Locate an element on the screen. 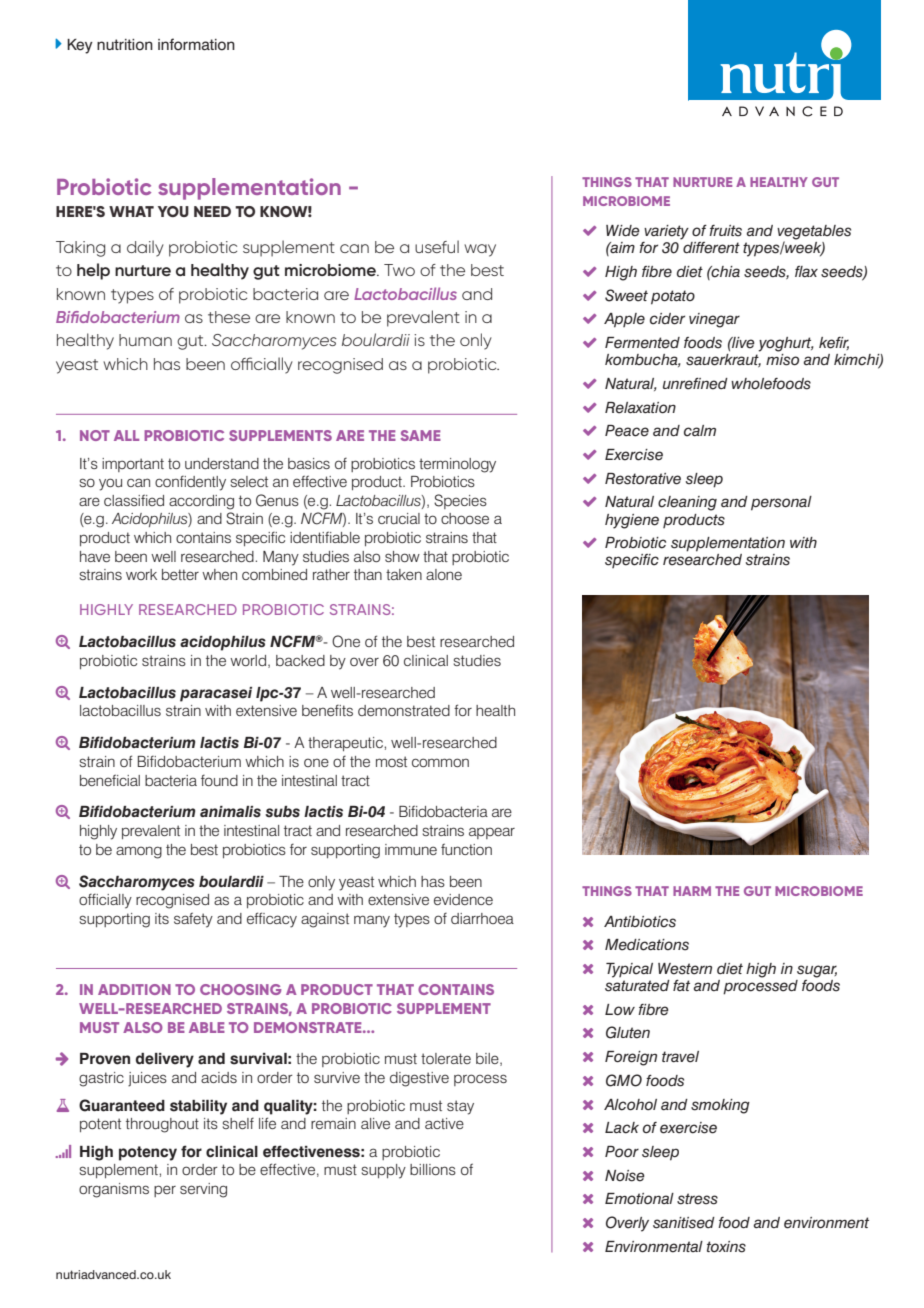  useful is located at coordinates (437, 246).
